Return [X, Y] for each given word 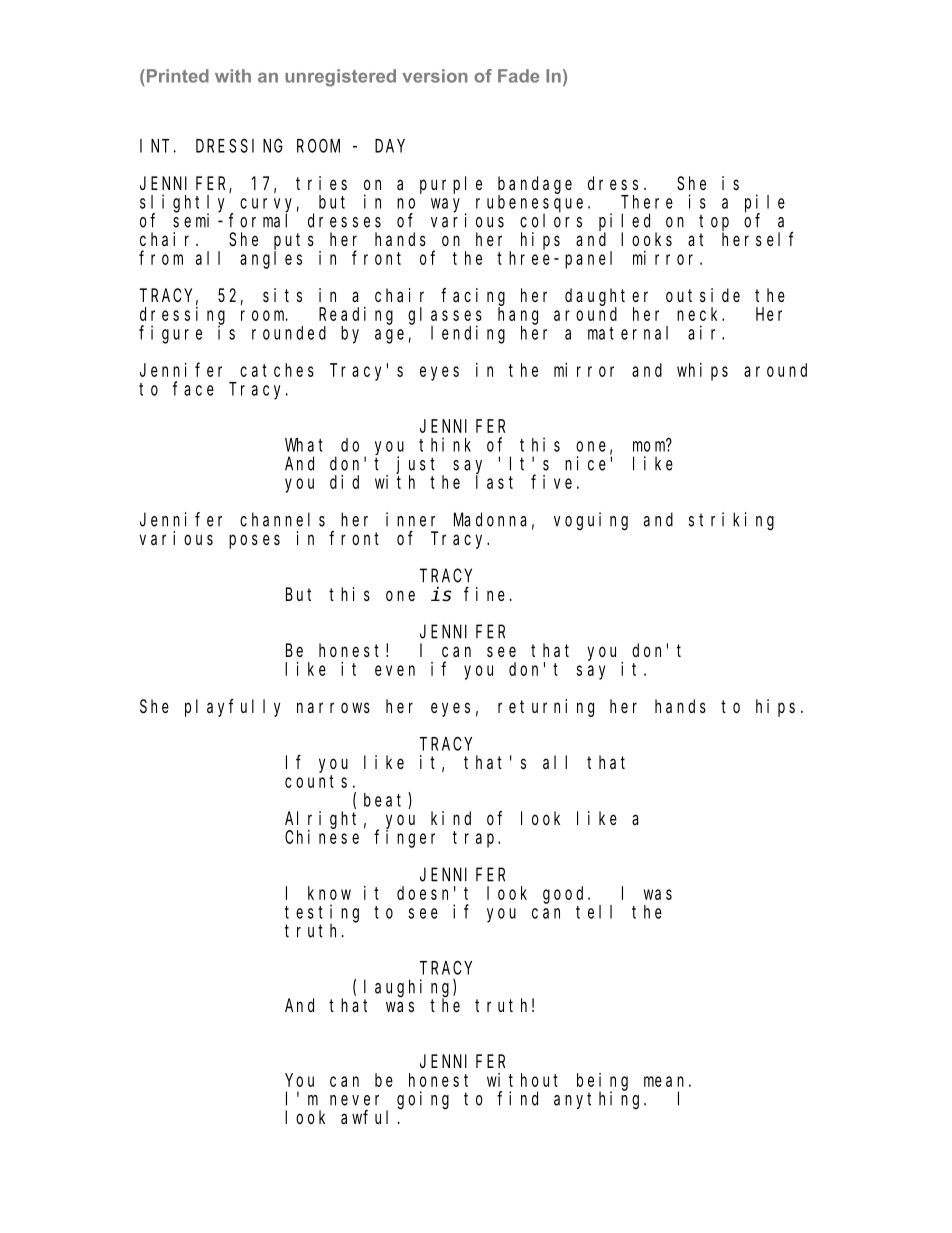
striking [731, 521]
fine [484, 594]
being [602, 1082]
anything [599, 1100]
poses [254, 541]
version [435, 76]
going [423, 1100]
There [647, 202]
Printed [176, 76]
